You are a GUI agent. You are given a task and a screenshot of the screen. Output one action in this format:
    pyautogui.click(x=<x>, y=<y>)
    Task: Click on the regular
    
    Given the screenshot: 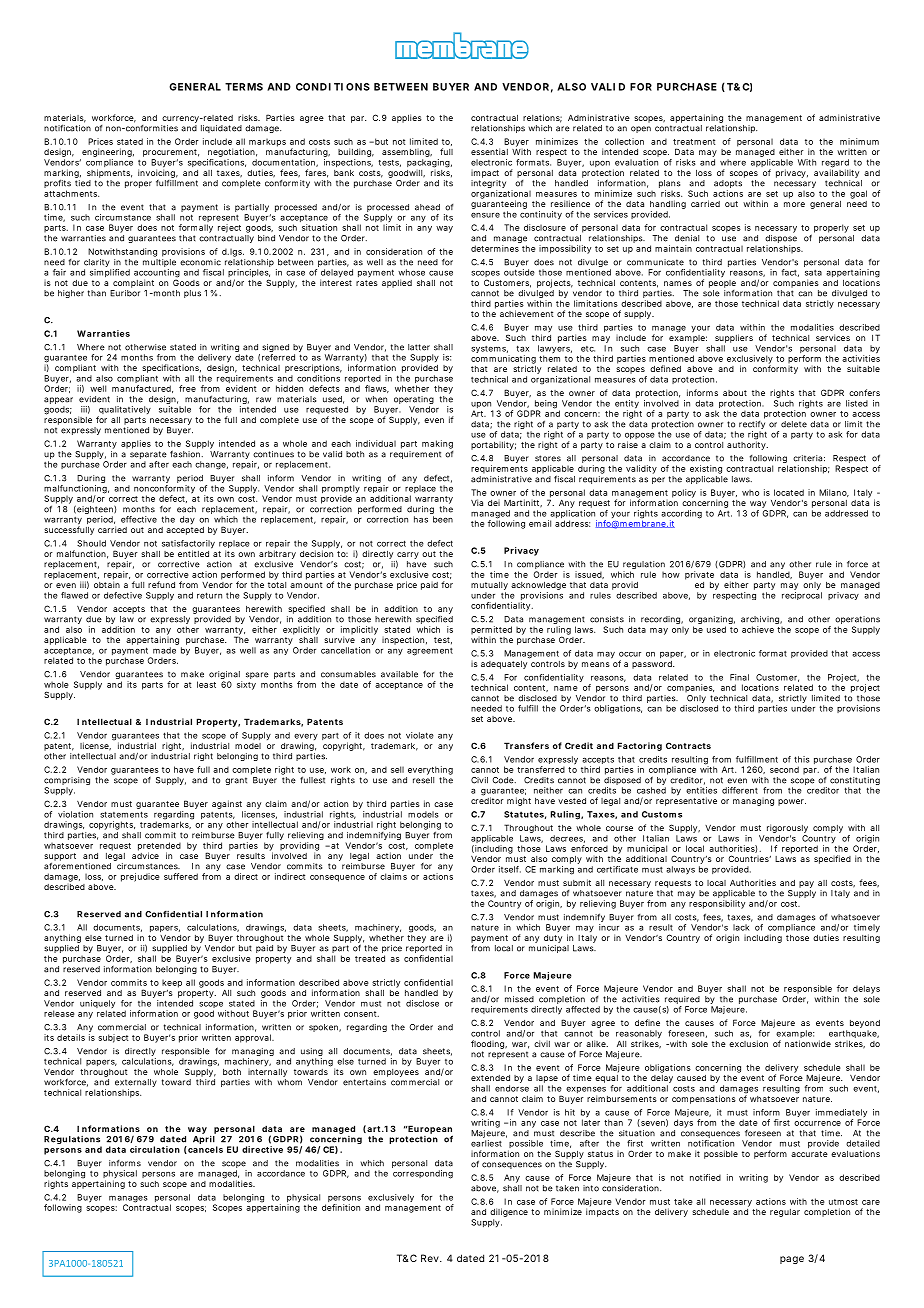 What is the action you would take?
    pyautogui.click(x=785, y=1213)
